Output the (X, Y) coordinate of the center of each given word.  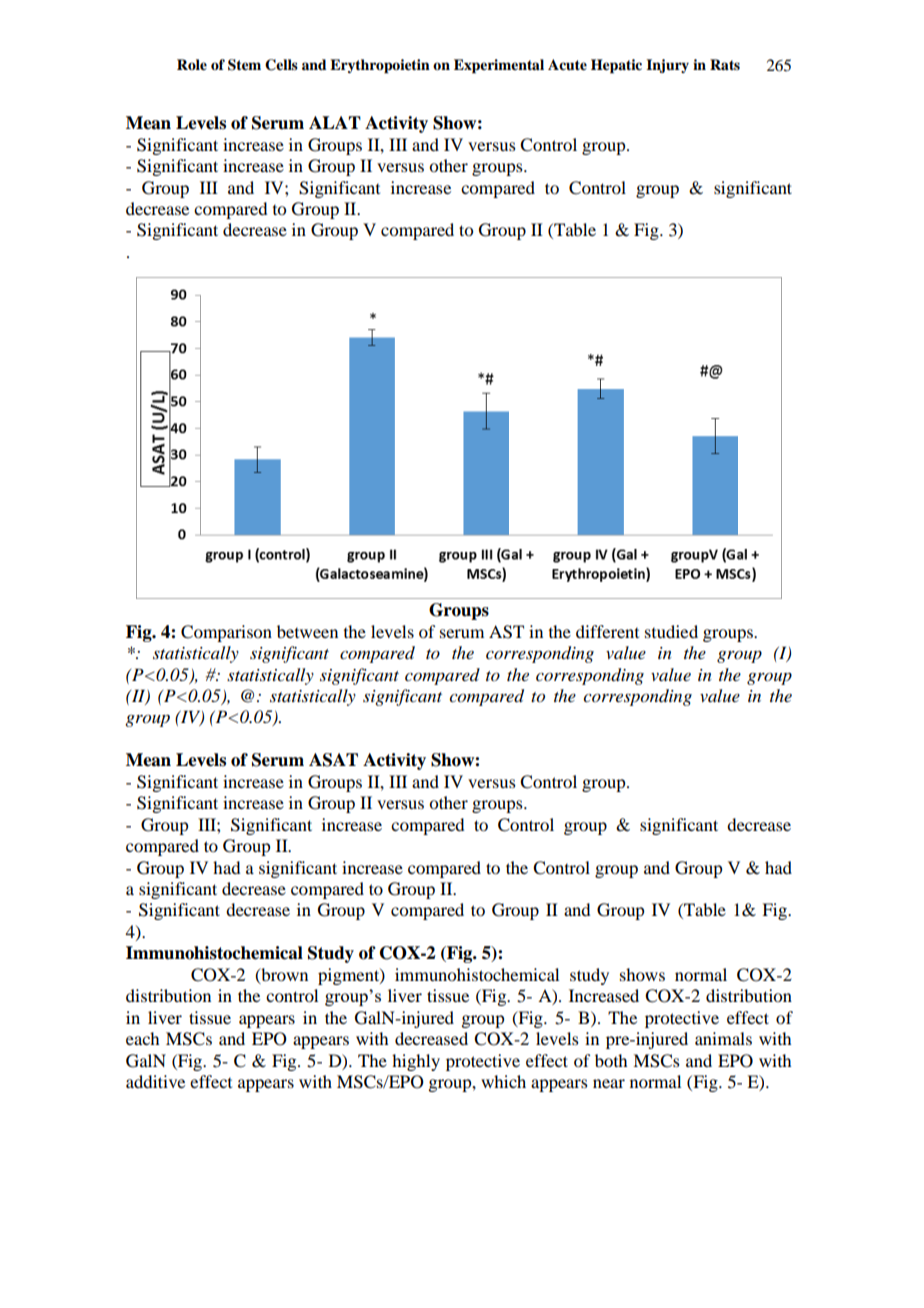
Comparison (226, 633)
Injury (667, 66)
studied (671, 631)
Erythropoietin (380, 66)
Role (192, 65)
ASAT (333, 760)
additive (155, 1081)
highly (416, 1062)
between (307, 631)
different (607, 631)
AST (506, 632)
